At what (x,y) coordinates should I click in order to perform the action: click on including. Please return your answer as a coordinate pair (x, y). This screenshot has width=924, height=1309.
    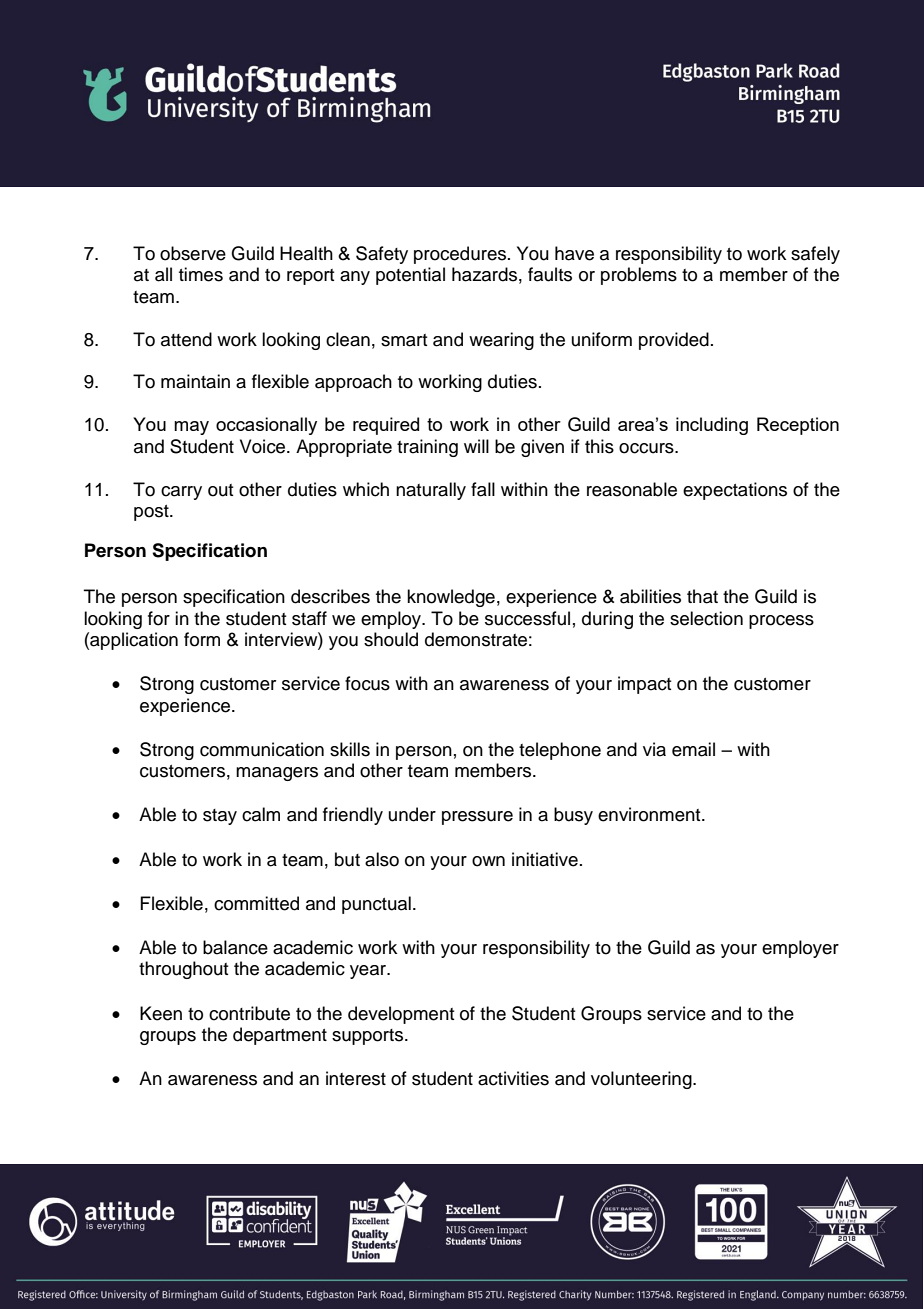
    Looking at the image, I should click on (712, 426).
